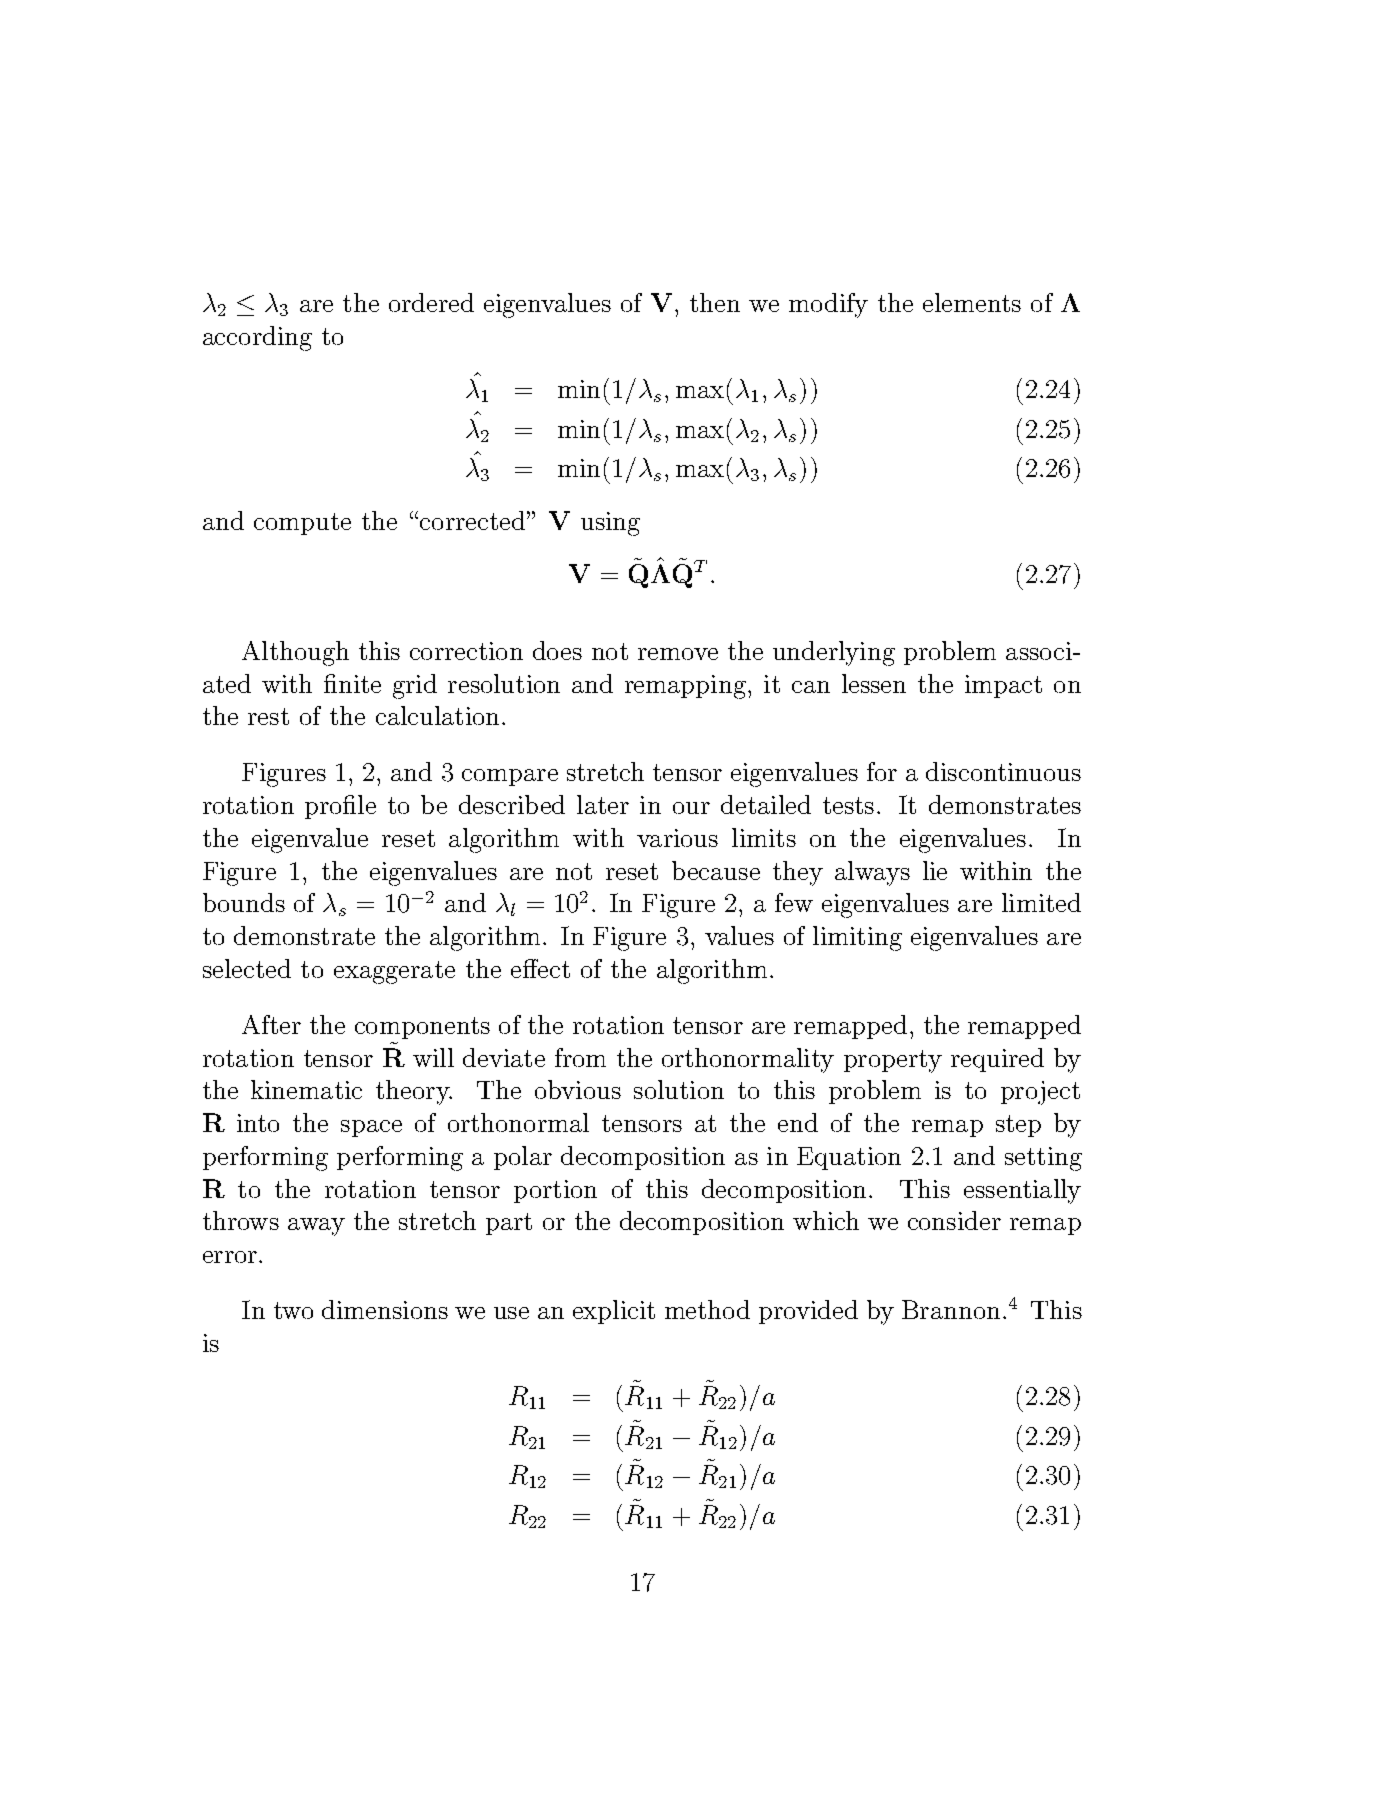  Describe the element at coordinates (614, 1312) in the screenshot. I see `explicit` at that location.
